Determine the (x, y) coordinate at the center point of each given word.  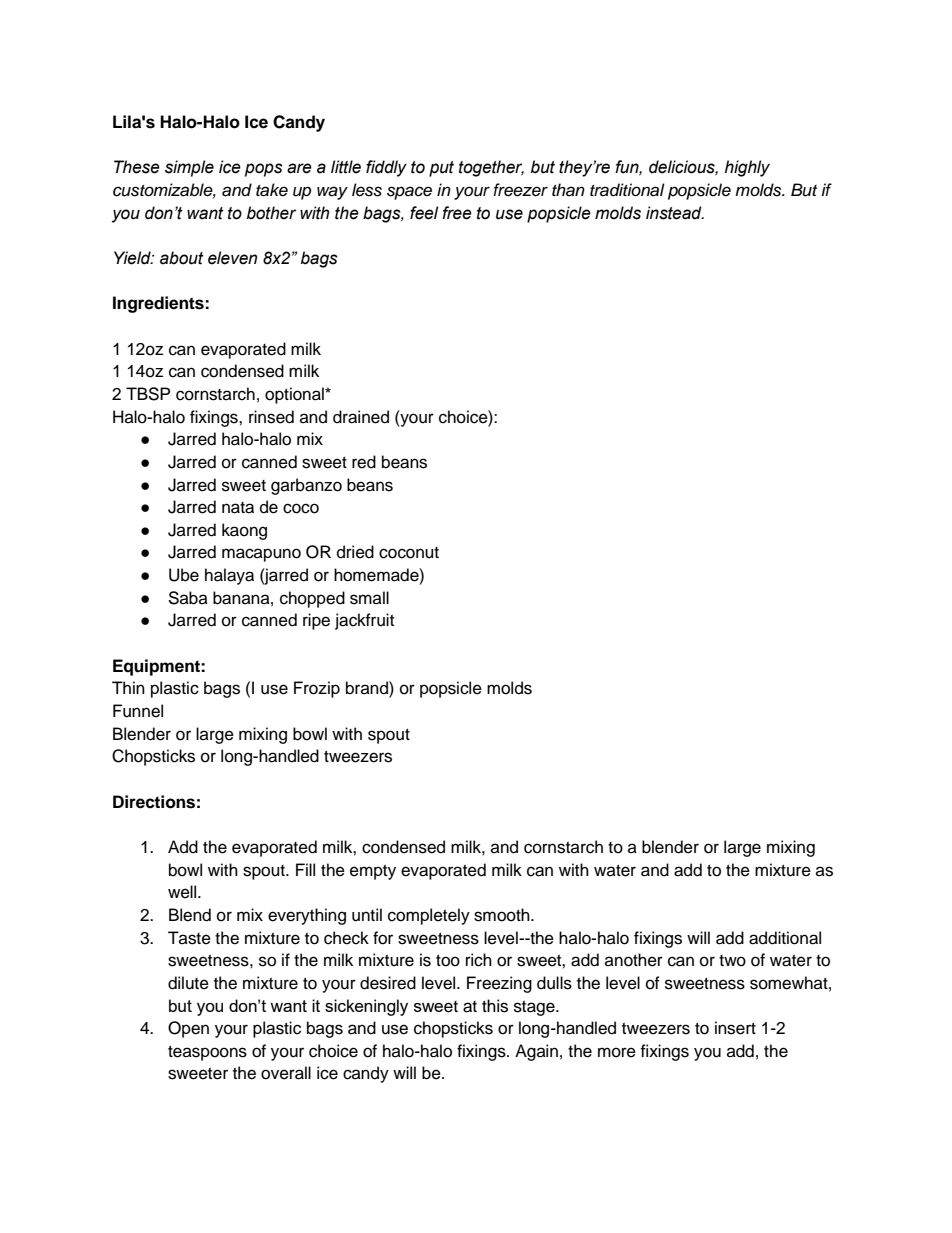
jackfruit (364, 621)
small (369, 598)
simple (189, 168)
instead (675, 213)
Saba (188, 598)
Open (188, 1029)
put (441, 169)
